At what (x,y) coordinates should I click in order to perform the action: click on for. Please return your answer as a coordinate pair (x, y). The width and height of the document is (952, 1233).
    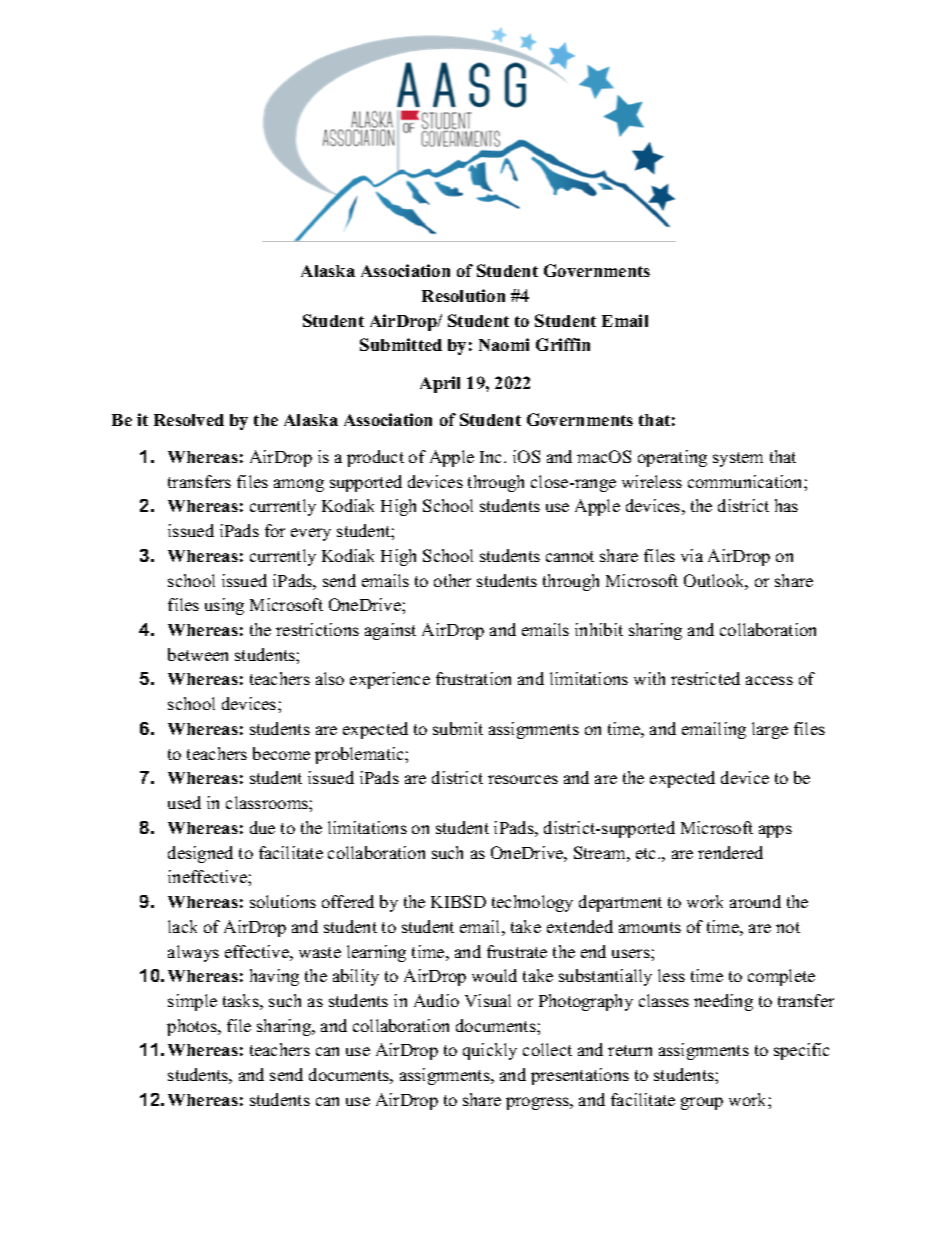
    Looking at the image, I should click on (275, 530).
